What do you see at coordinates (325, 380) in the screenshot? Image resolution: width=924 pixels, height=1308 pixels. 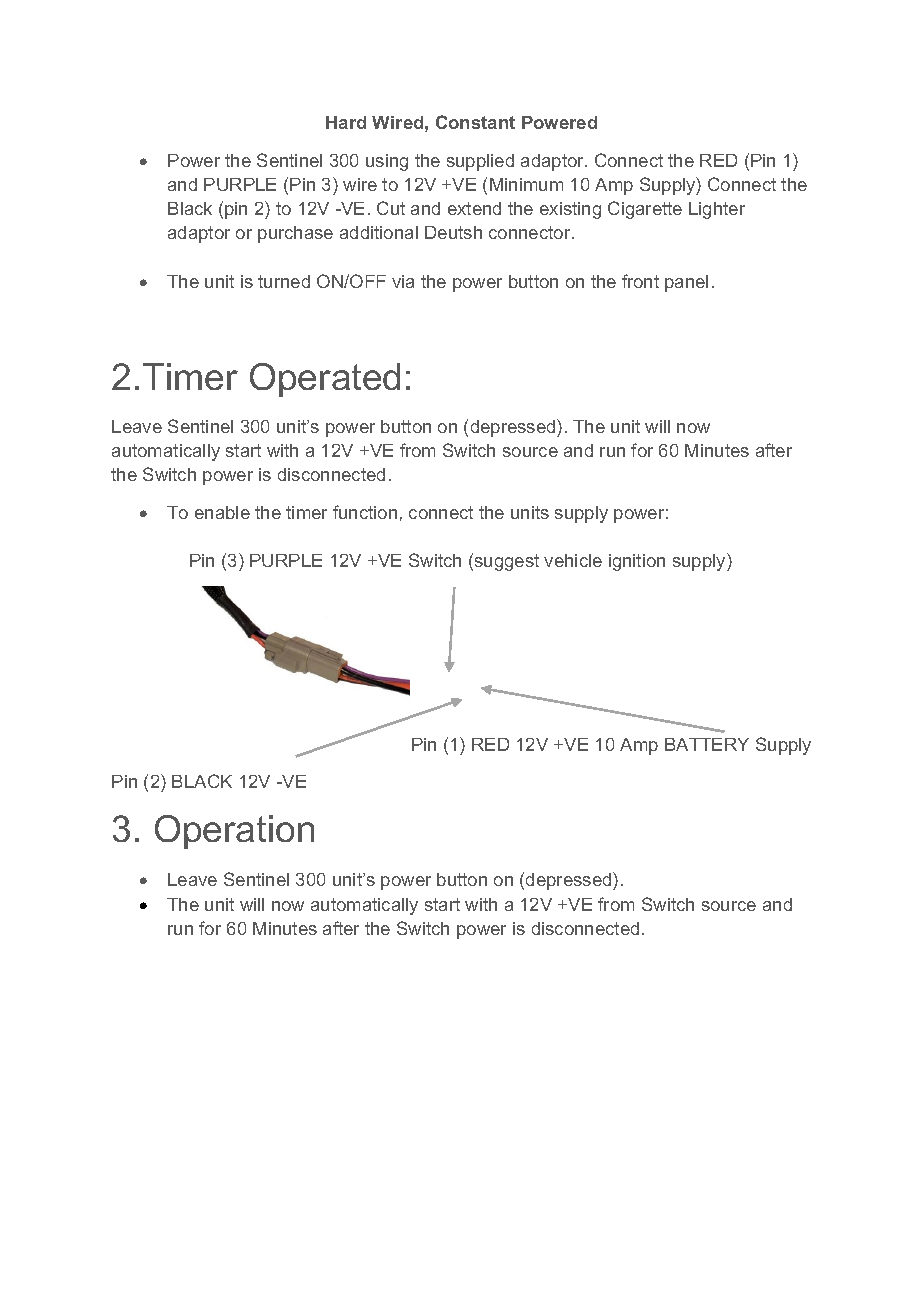 I see `Operated` at bounding box center [325, 380].
